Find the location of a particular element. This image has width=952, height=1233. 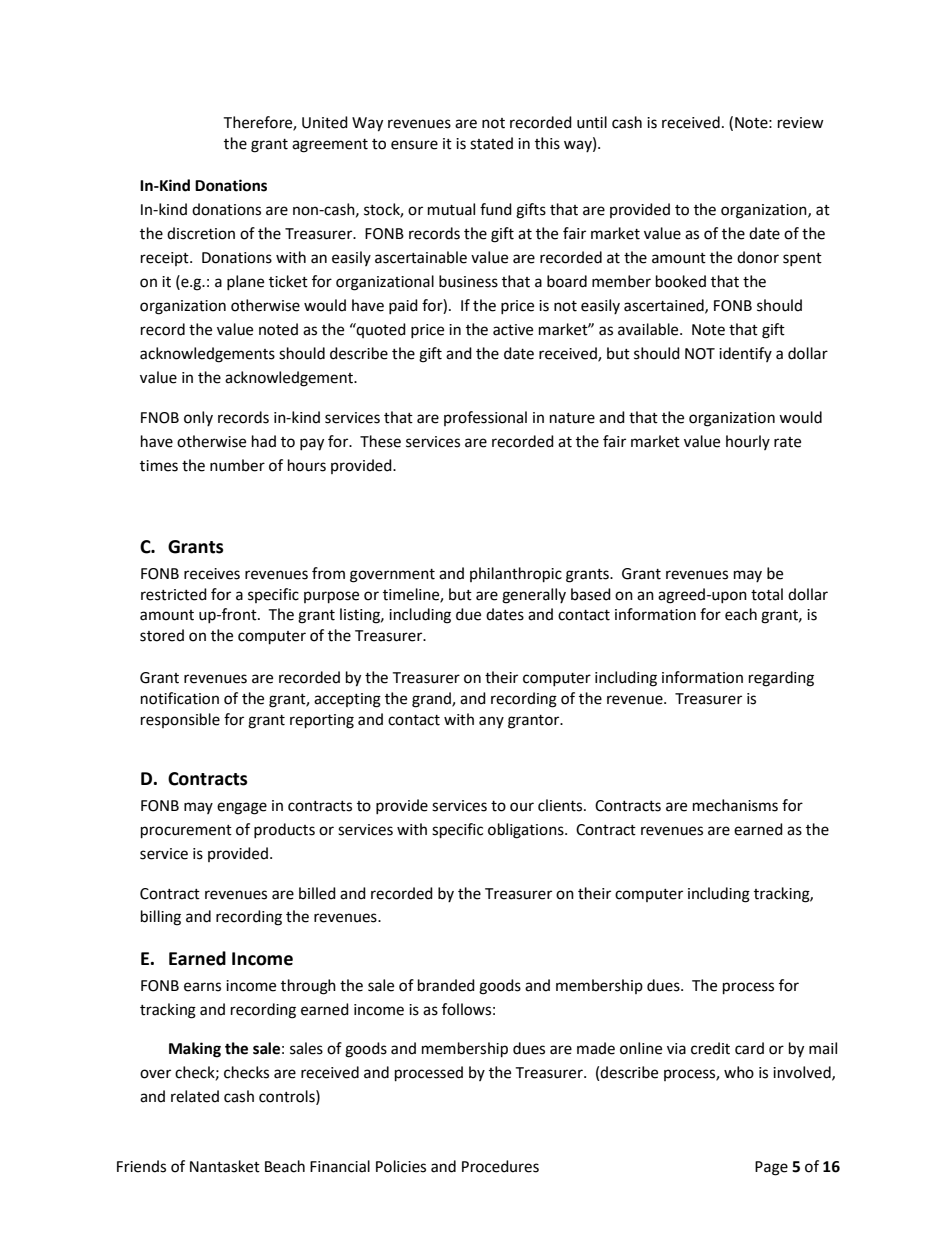

review is located at coordinates (801, 123).
